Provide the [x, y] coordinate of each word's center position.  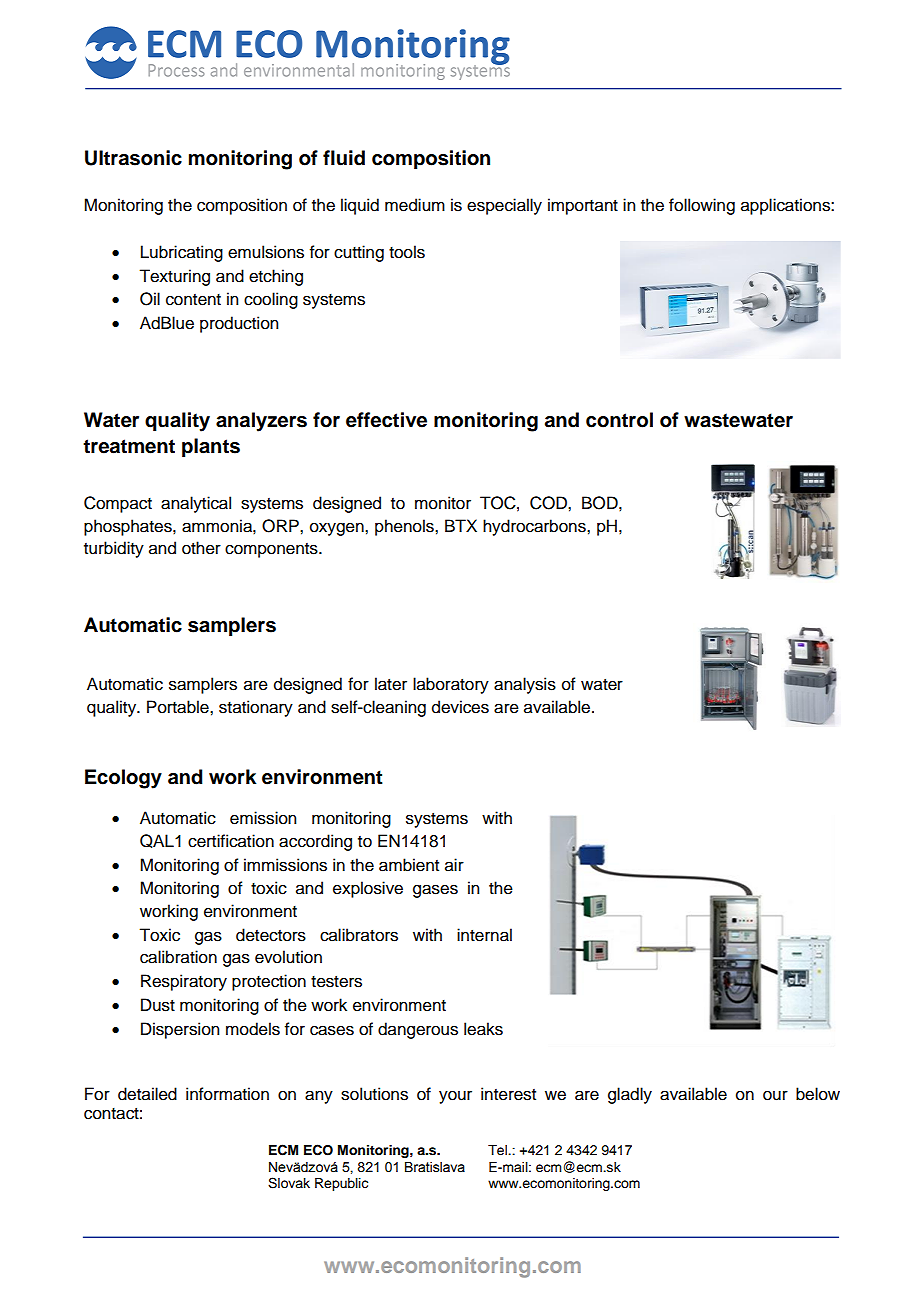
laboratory [451, 685]
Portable [179, 707]
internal [484, 935]
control [619, 420]
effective [386, 420]
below [818, 1094]
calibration [178, 957]
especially [504, 206]
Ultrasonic [133, 158]
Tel [498, 1150]
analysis [525, 685]
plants [211, 448]
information [227, 1094]
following [702, 206]
